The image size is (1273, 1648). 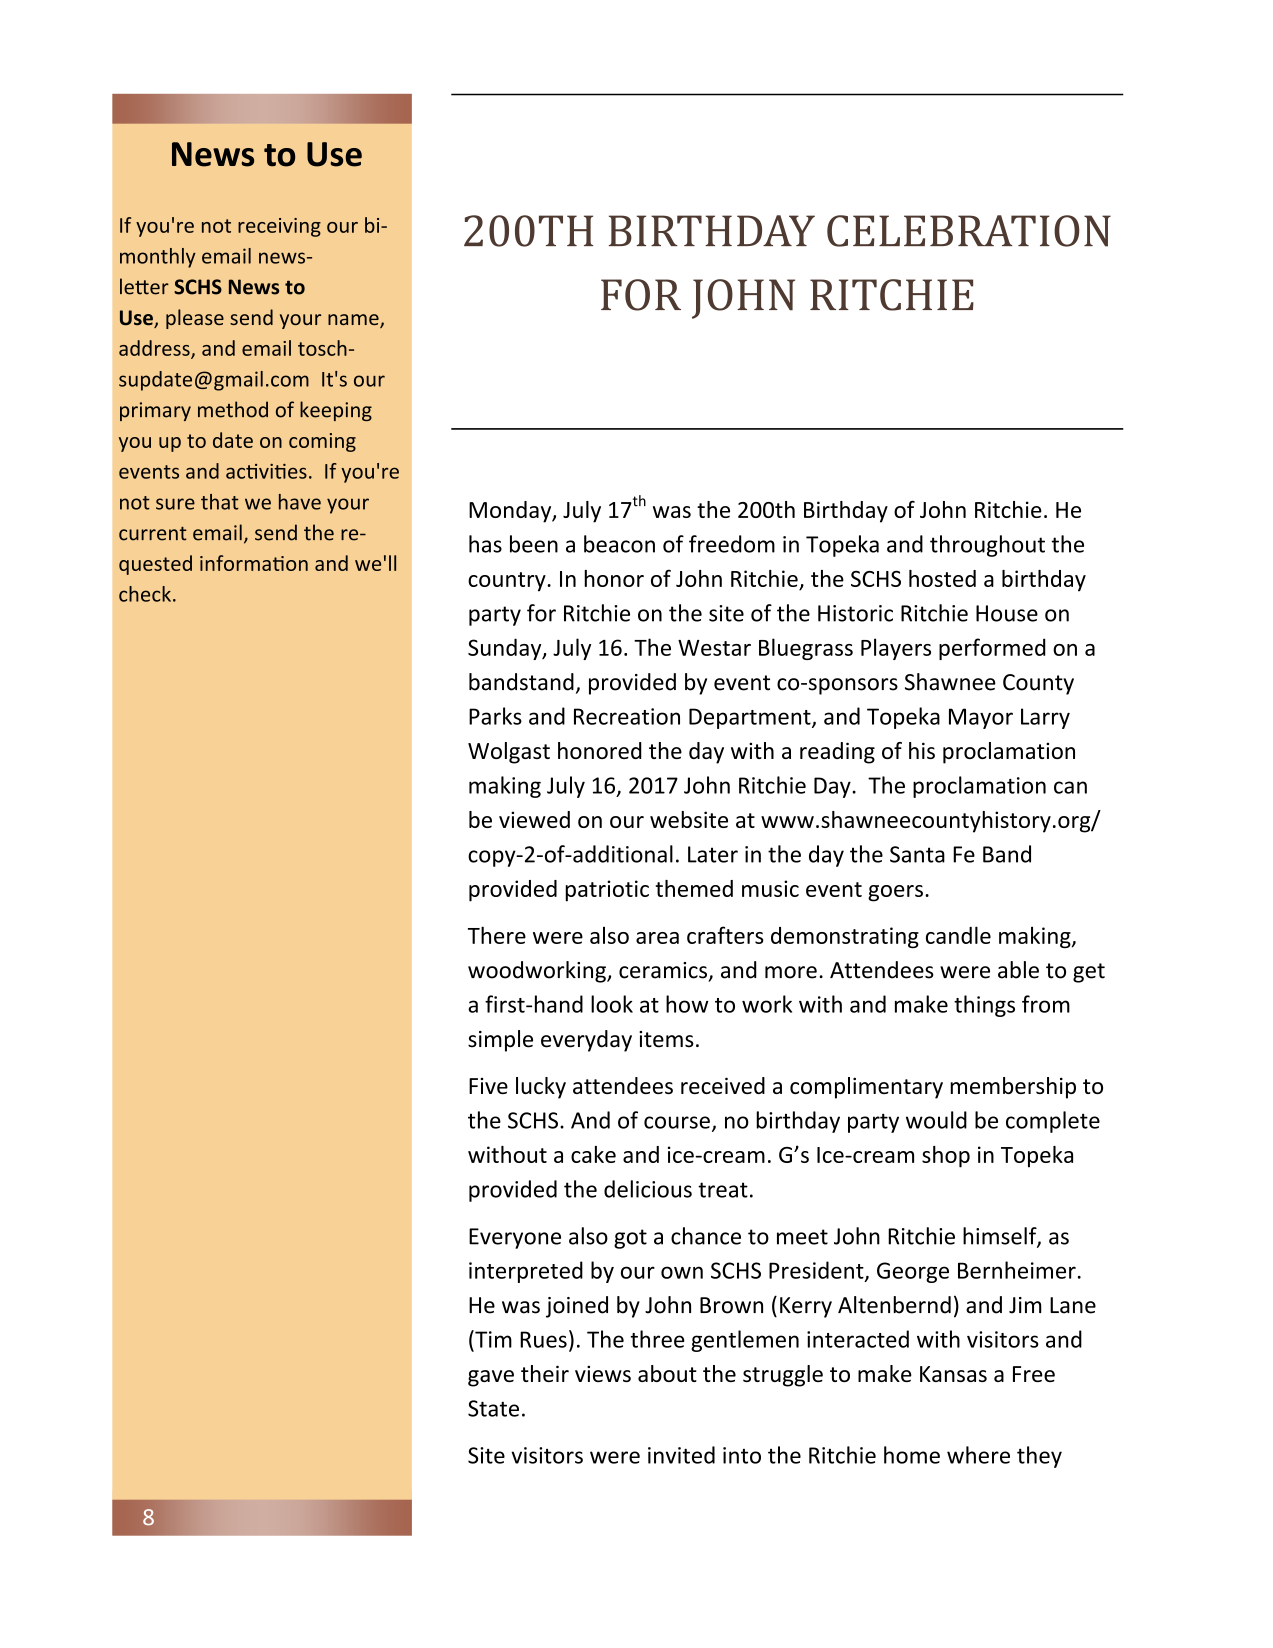 I want to click on Recreation, so click(x=627, y=716).
